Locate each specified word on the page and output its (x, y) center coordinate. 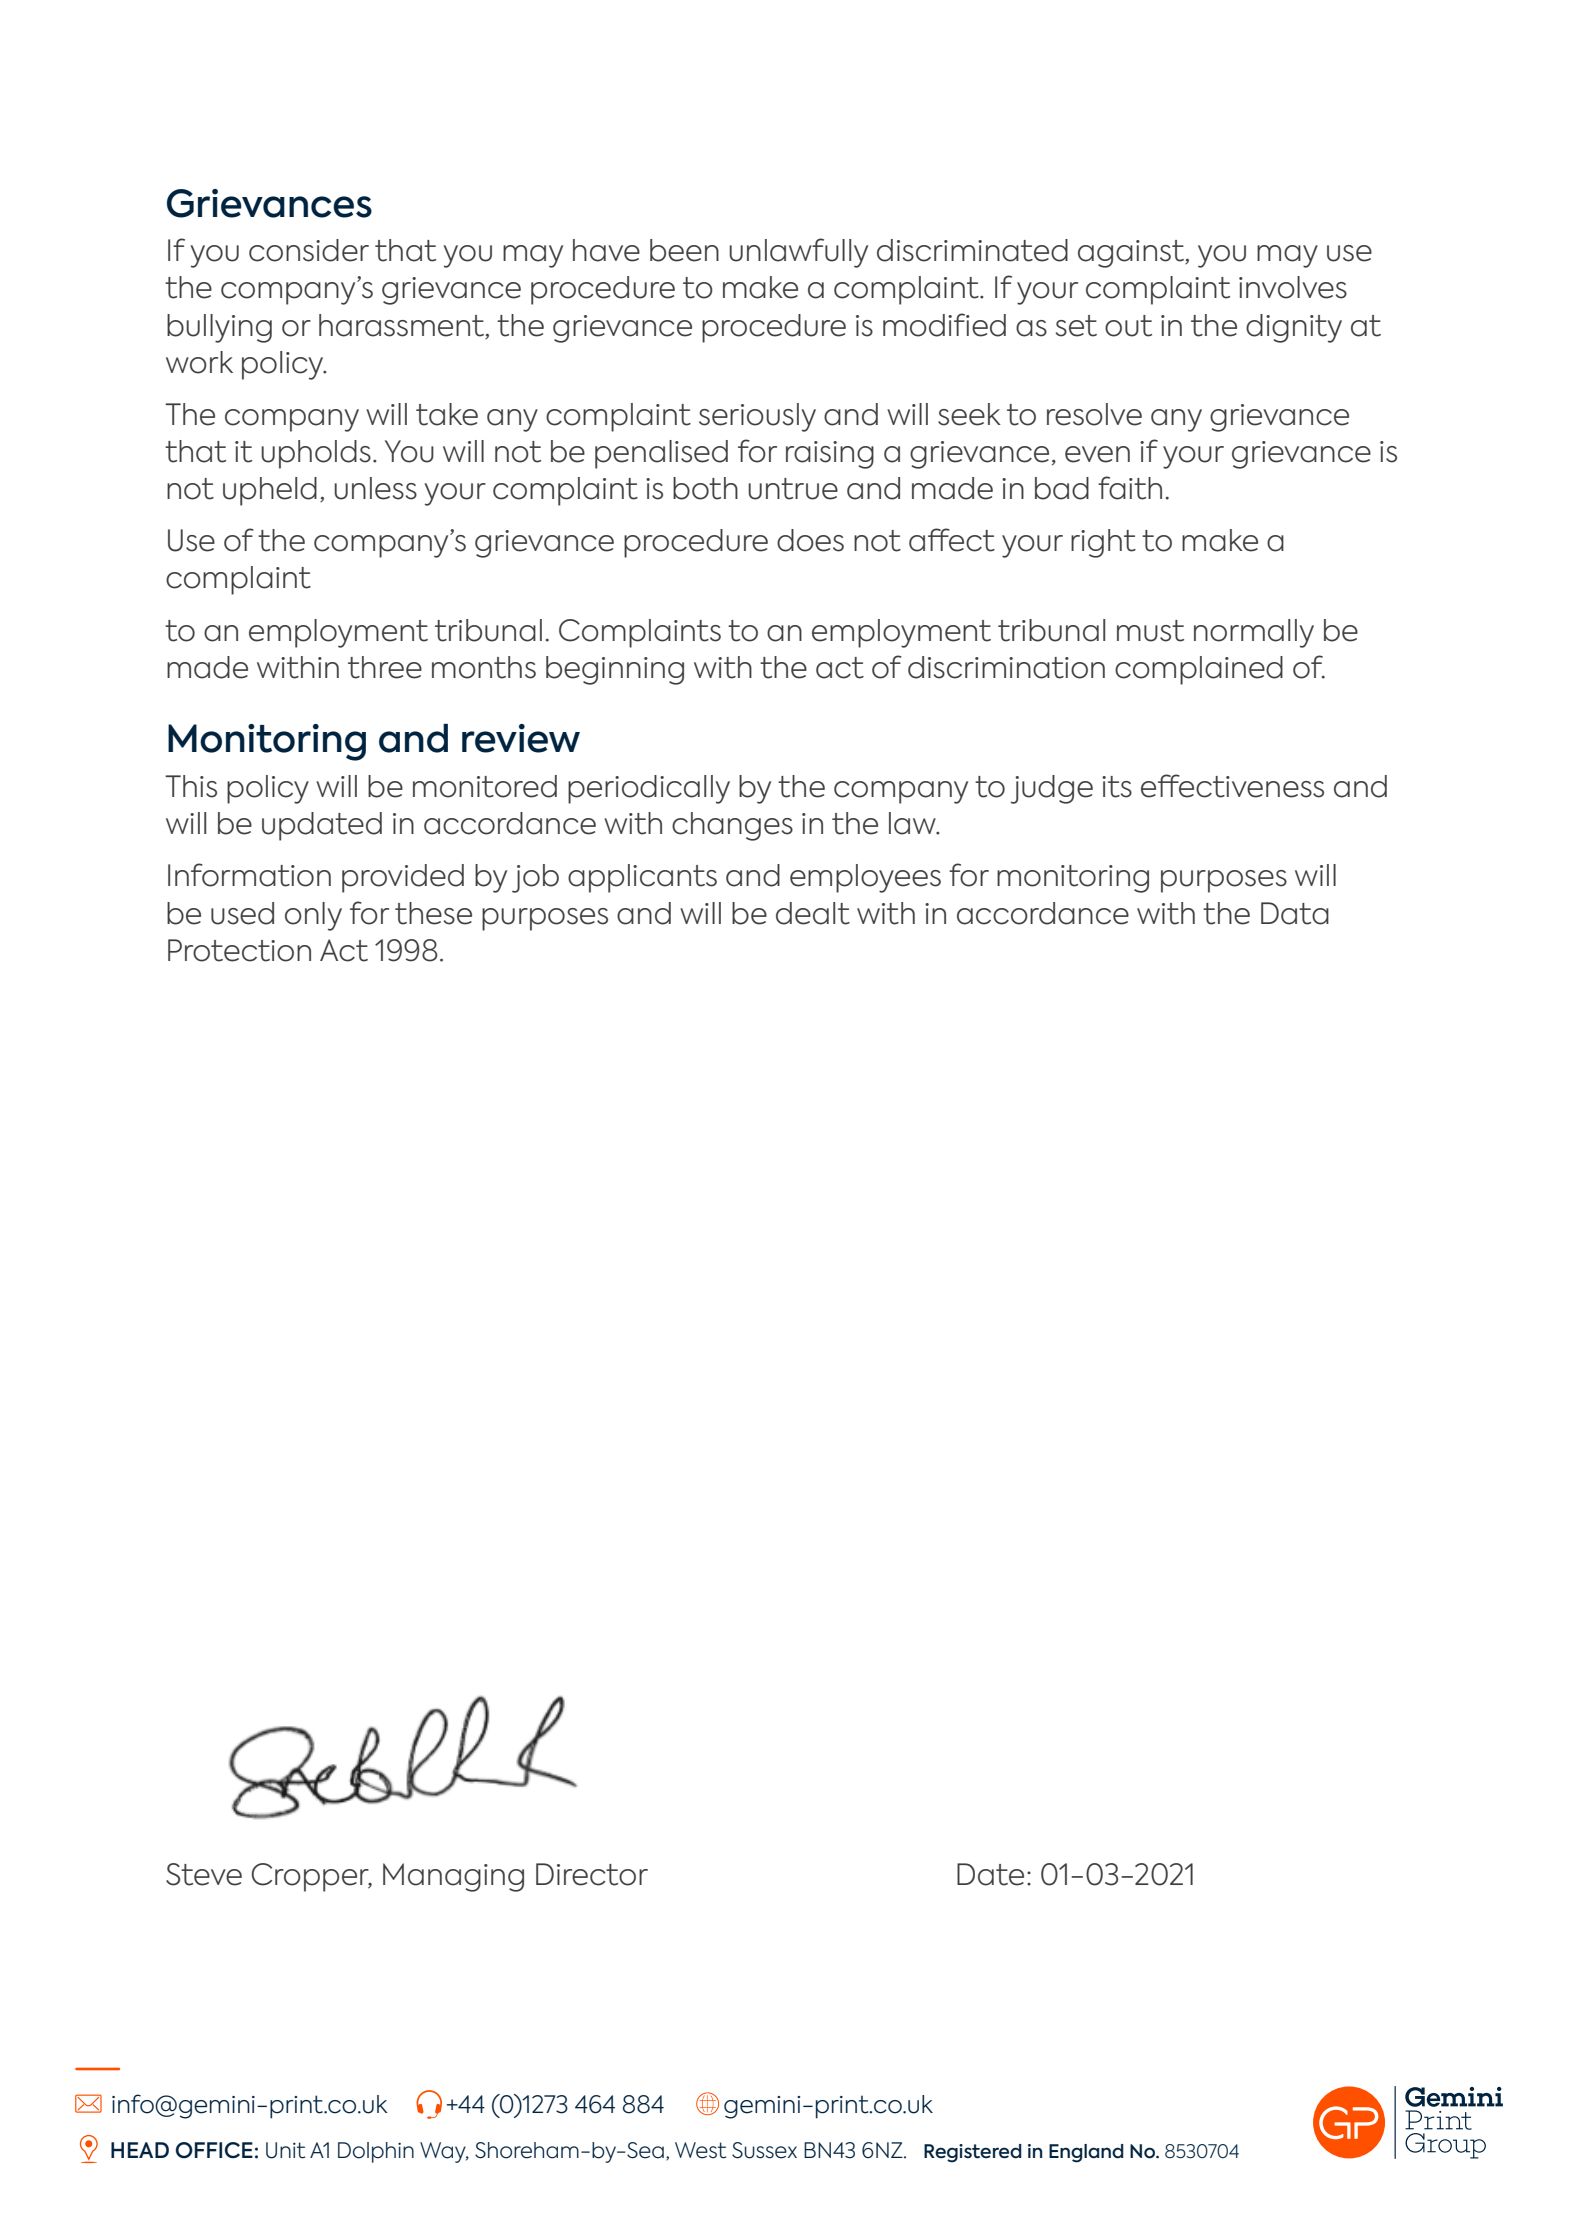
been (684, 250)
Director (592, 1874)
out (1128, 326)
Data (1295, 913)
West (700, 2150)
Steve (204, 1874)
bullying (219, 328)
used (242, 913)
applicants (642, 878)
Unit (285, 2150)
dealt (813, 913)
